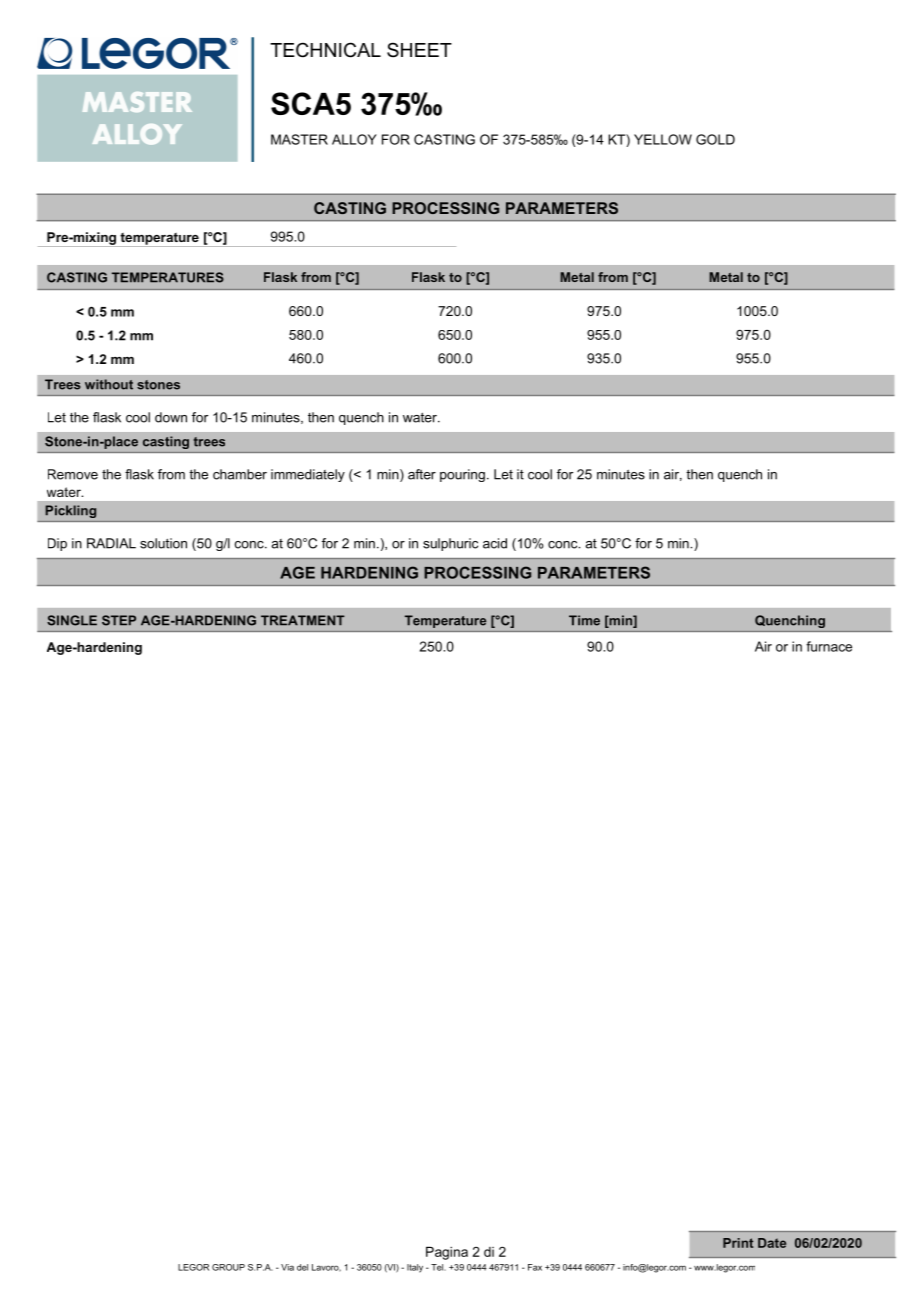 The image size is (924, 1308). I want to click on after, so click(422, 474).
